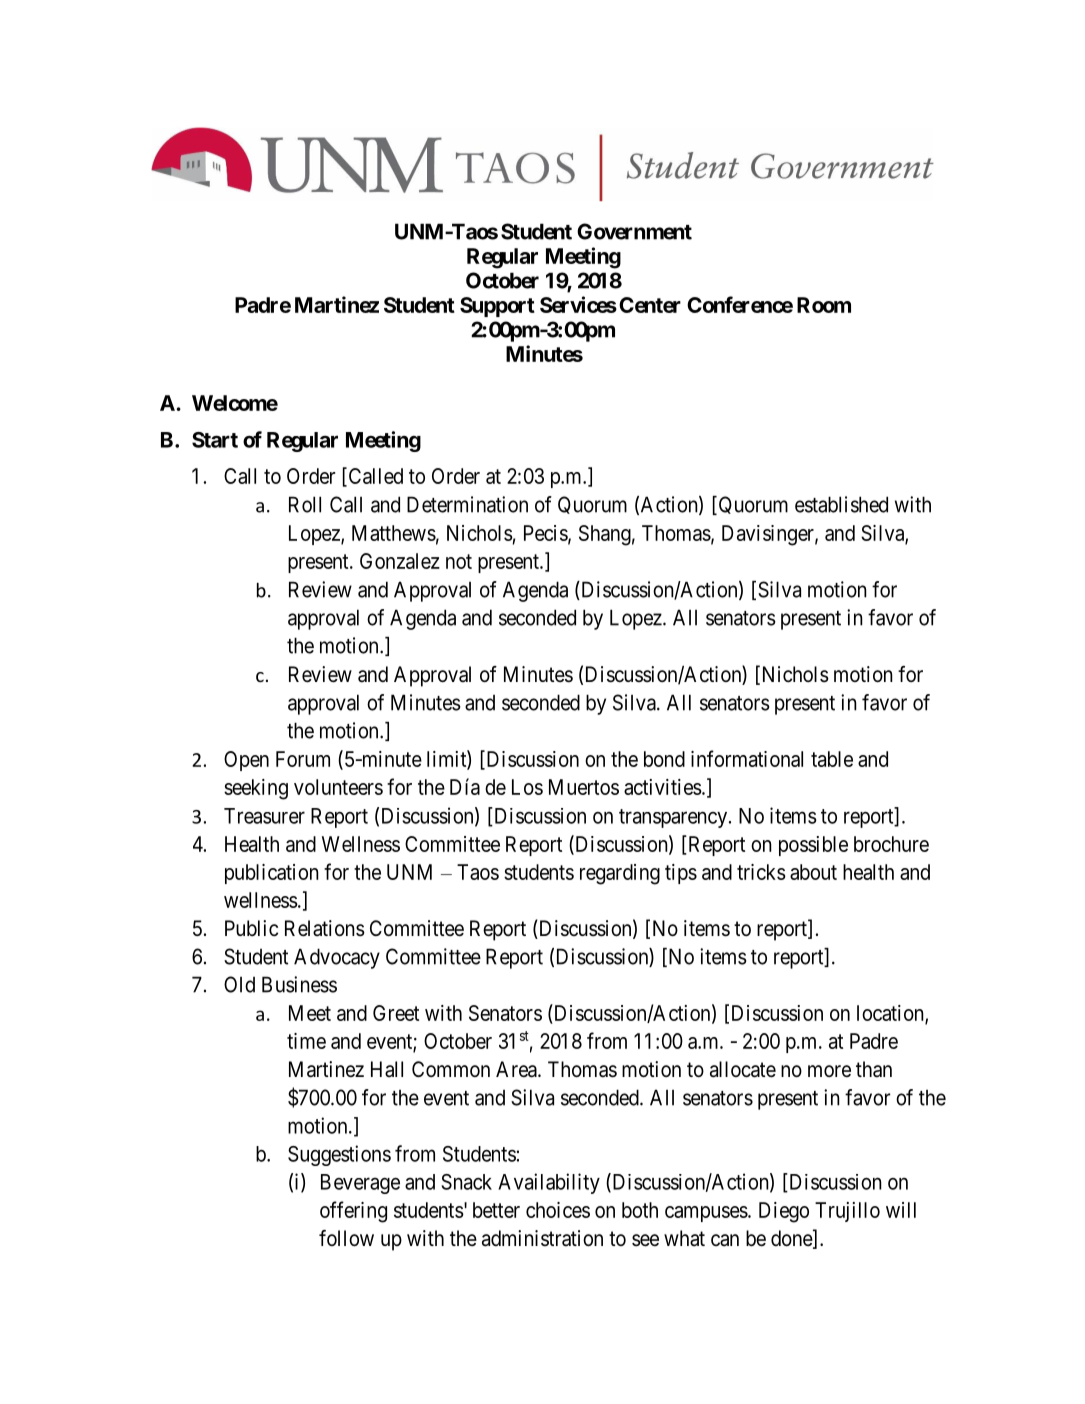  Describe the element at coordinates (620, 874) in the screenshot. I see `regarding` at that location.
